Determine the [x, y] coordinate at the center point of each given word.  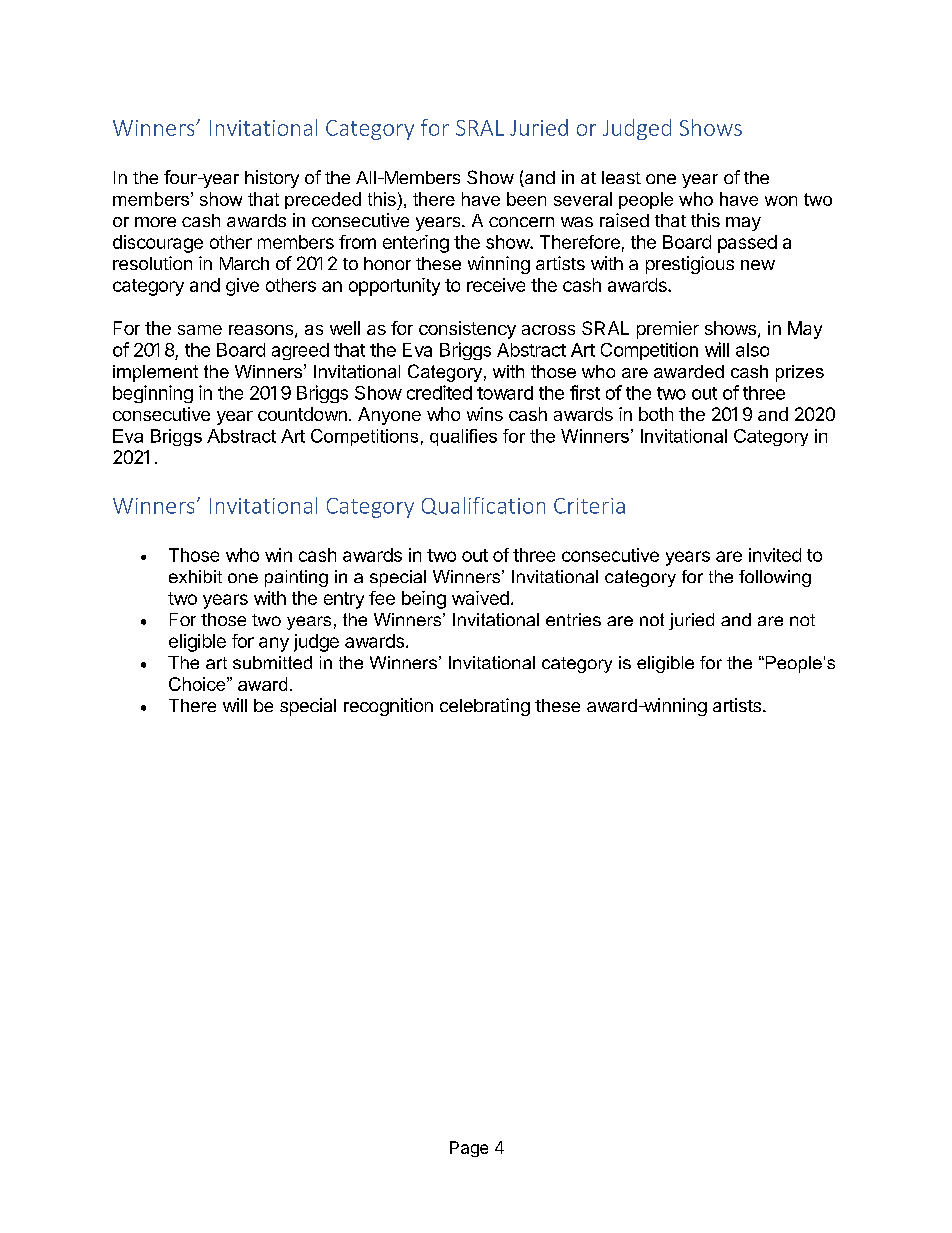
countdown [302, 414]
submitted [272, 662]
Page [469, 1149]
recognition [388, 707]
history [272, 179]
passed [747, 244]
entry [344, 600]
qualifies [463, 437]
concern [521, 222]
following [775, 578]
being [424, 600]
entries [573, 619]
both [656, 414]
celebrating [485, 707]
